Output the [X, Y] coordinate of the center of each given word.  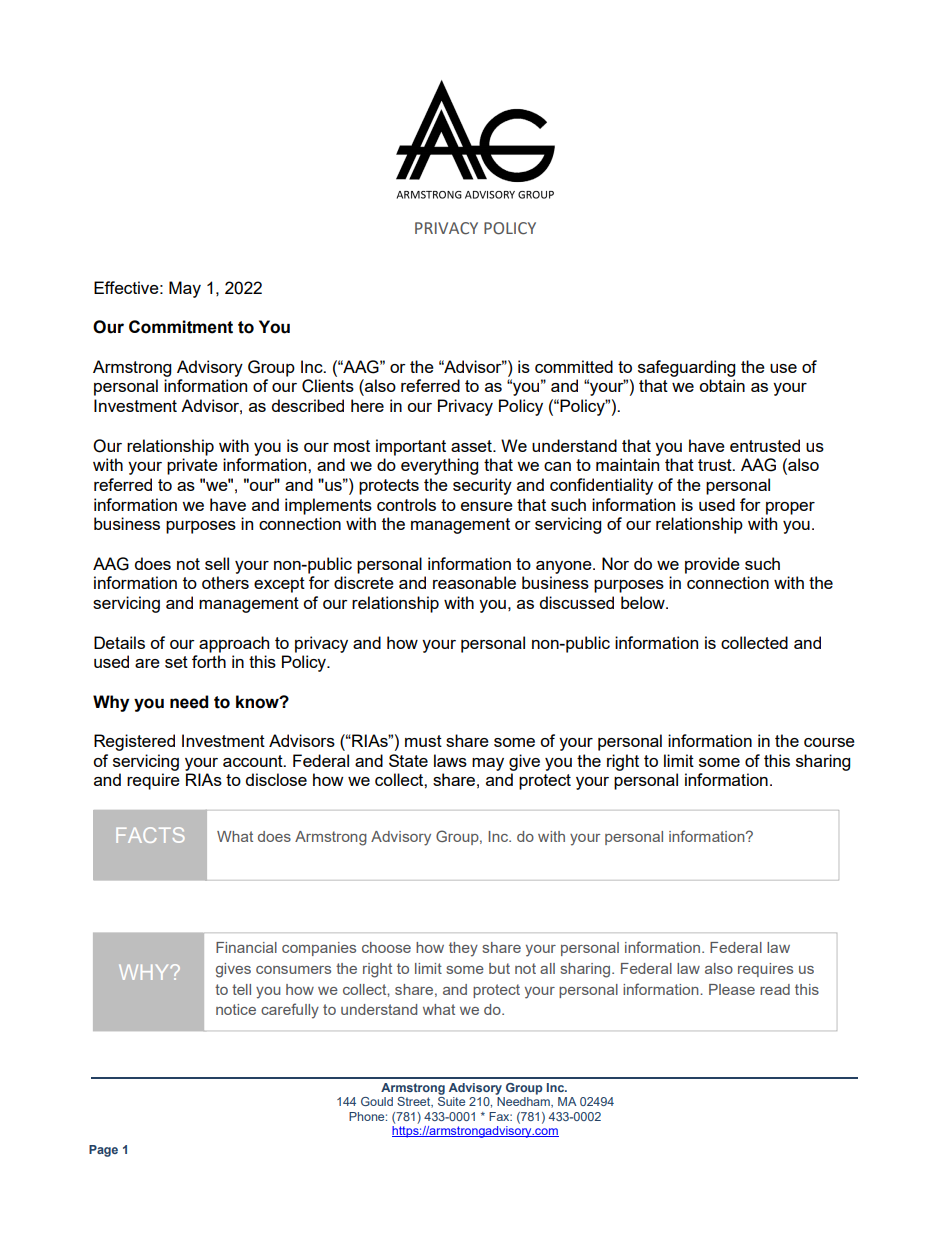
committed [574, 366]
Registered [134, 742]
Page [103, 1151]
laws [450, 760]
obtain [722, 385]
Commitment [181, 327]
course [829, 742]
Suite [451, 1101]
